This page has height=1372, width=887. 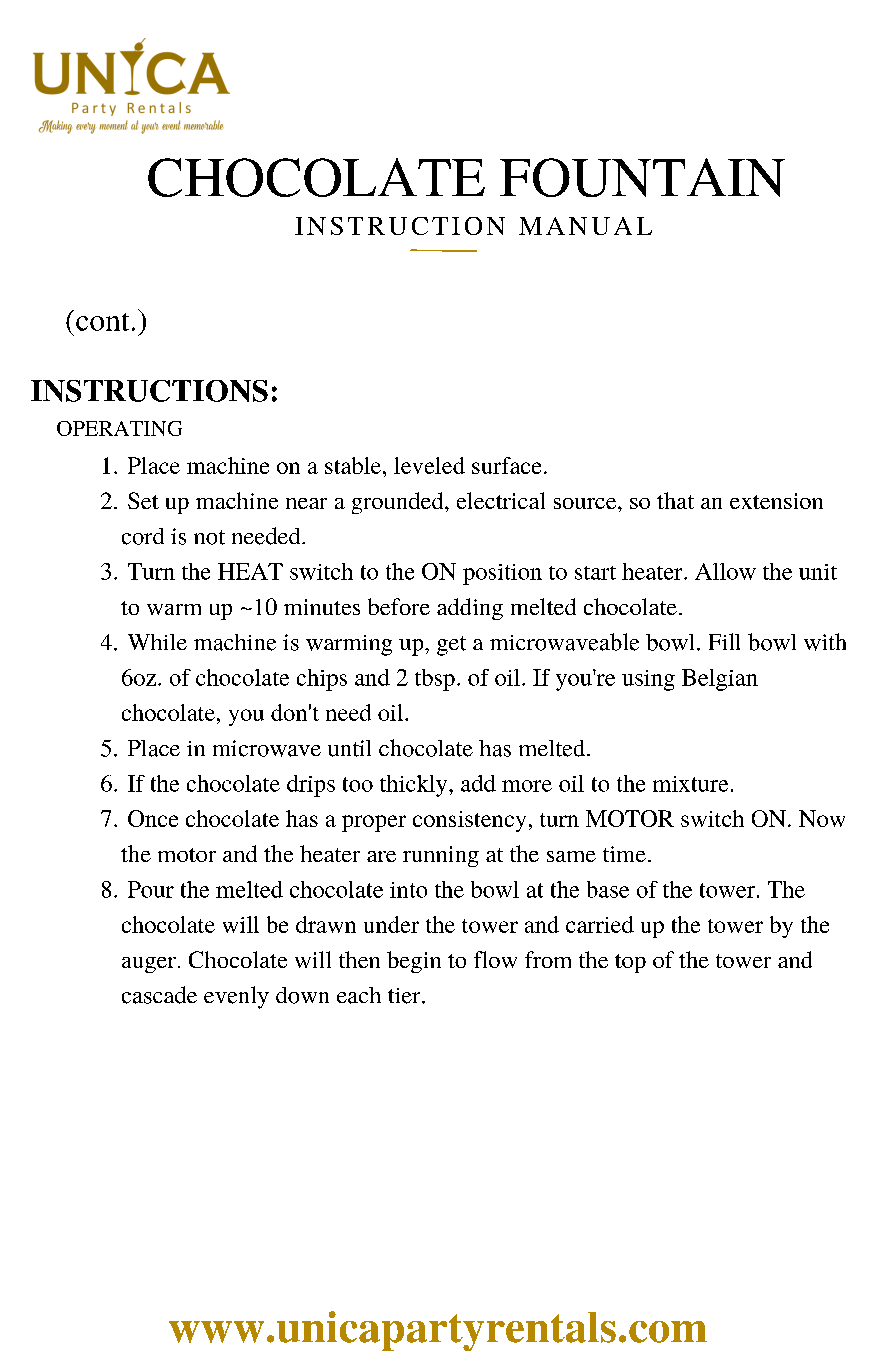 I want to click on While, so click(x=157, y=642).
